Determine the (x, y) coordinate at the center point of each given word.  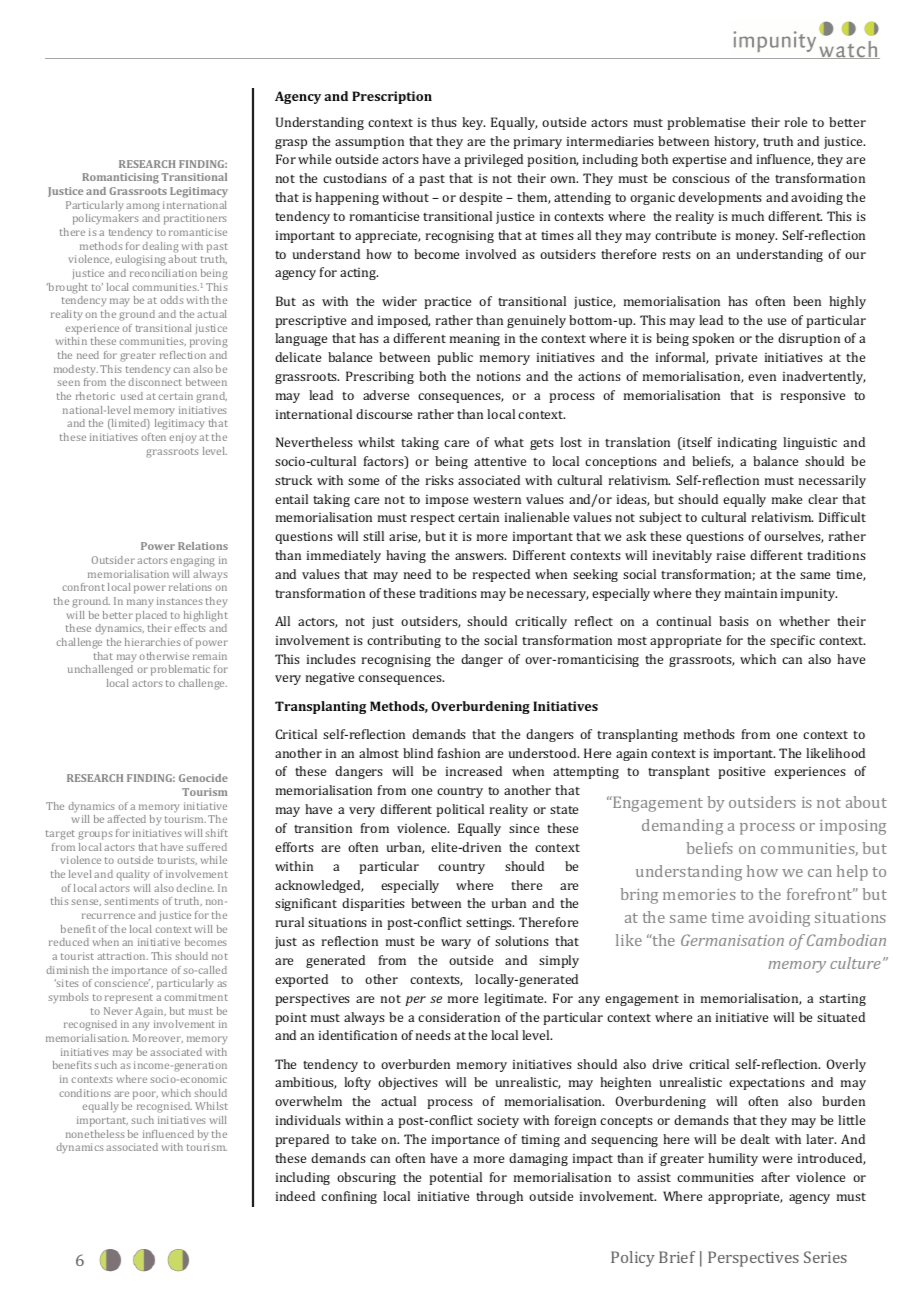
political (460, 810)
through (499, 1197)
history (736, 142)
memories (699, 894)
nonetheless (95, 1134)
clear (823, 499)
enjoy (183, 438)
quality (133, 875)
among (143, 207)
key (473, 123)
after (775, 1177)
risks (440, 480)
